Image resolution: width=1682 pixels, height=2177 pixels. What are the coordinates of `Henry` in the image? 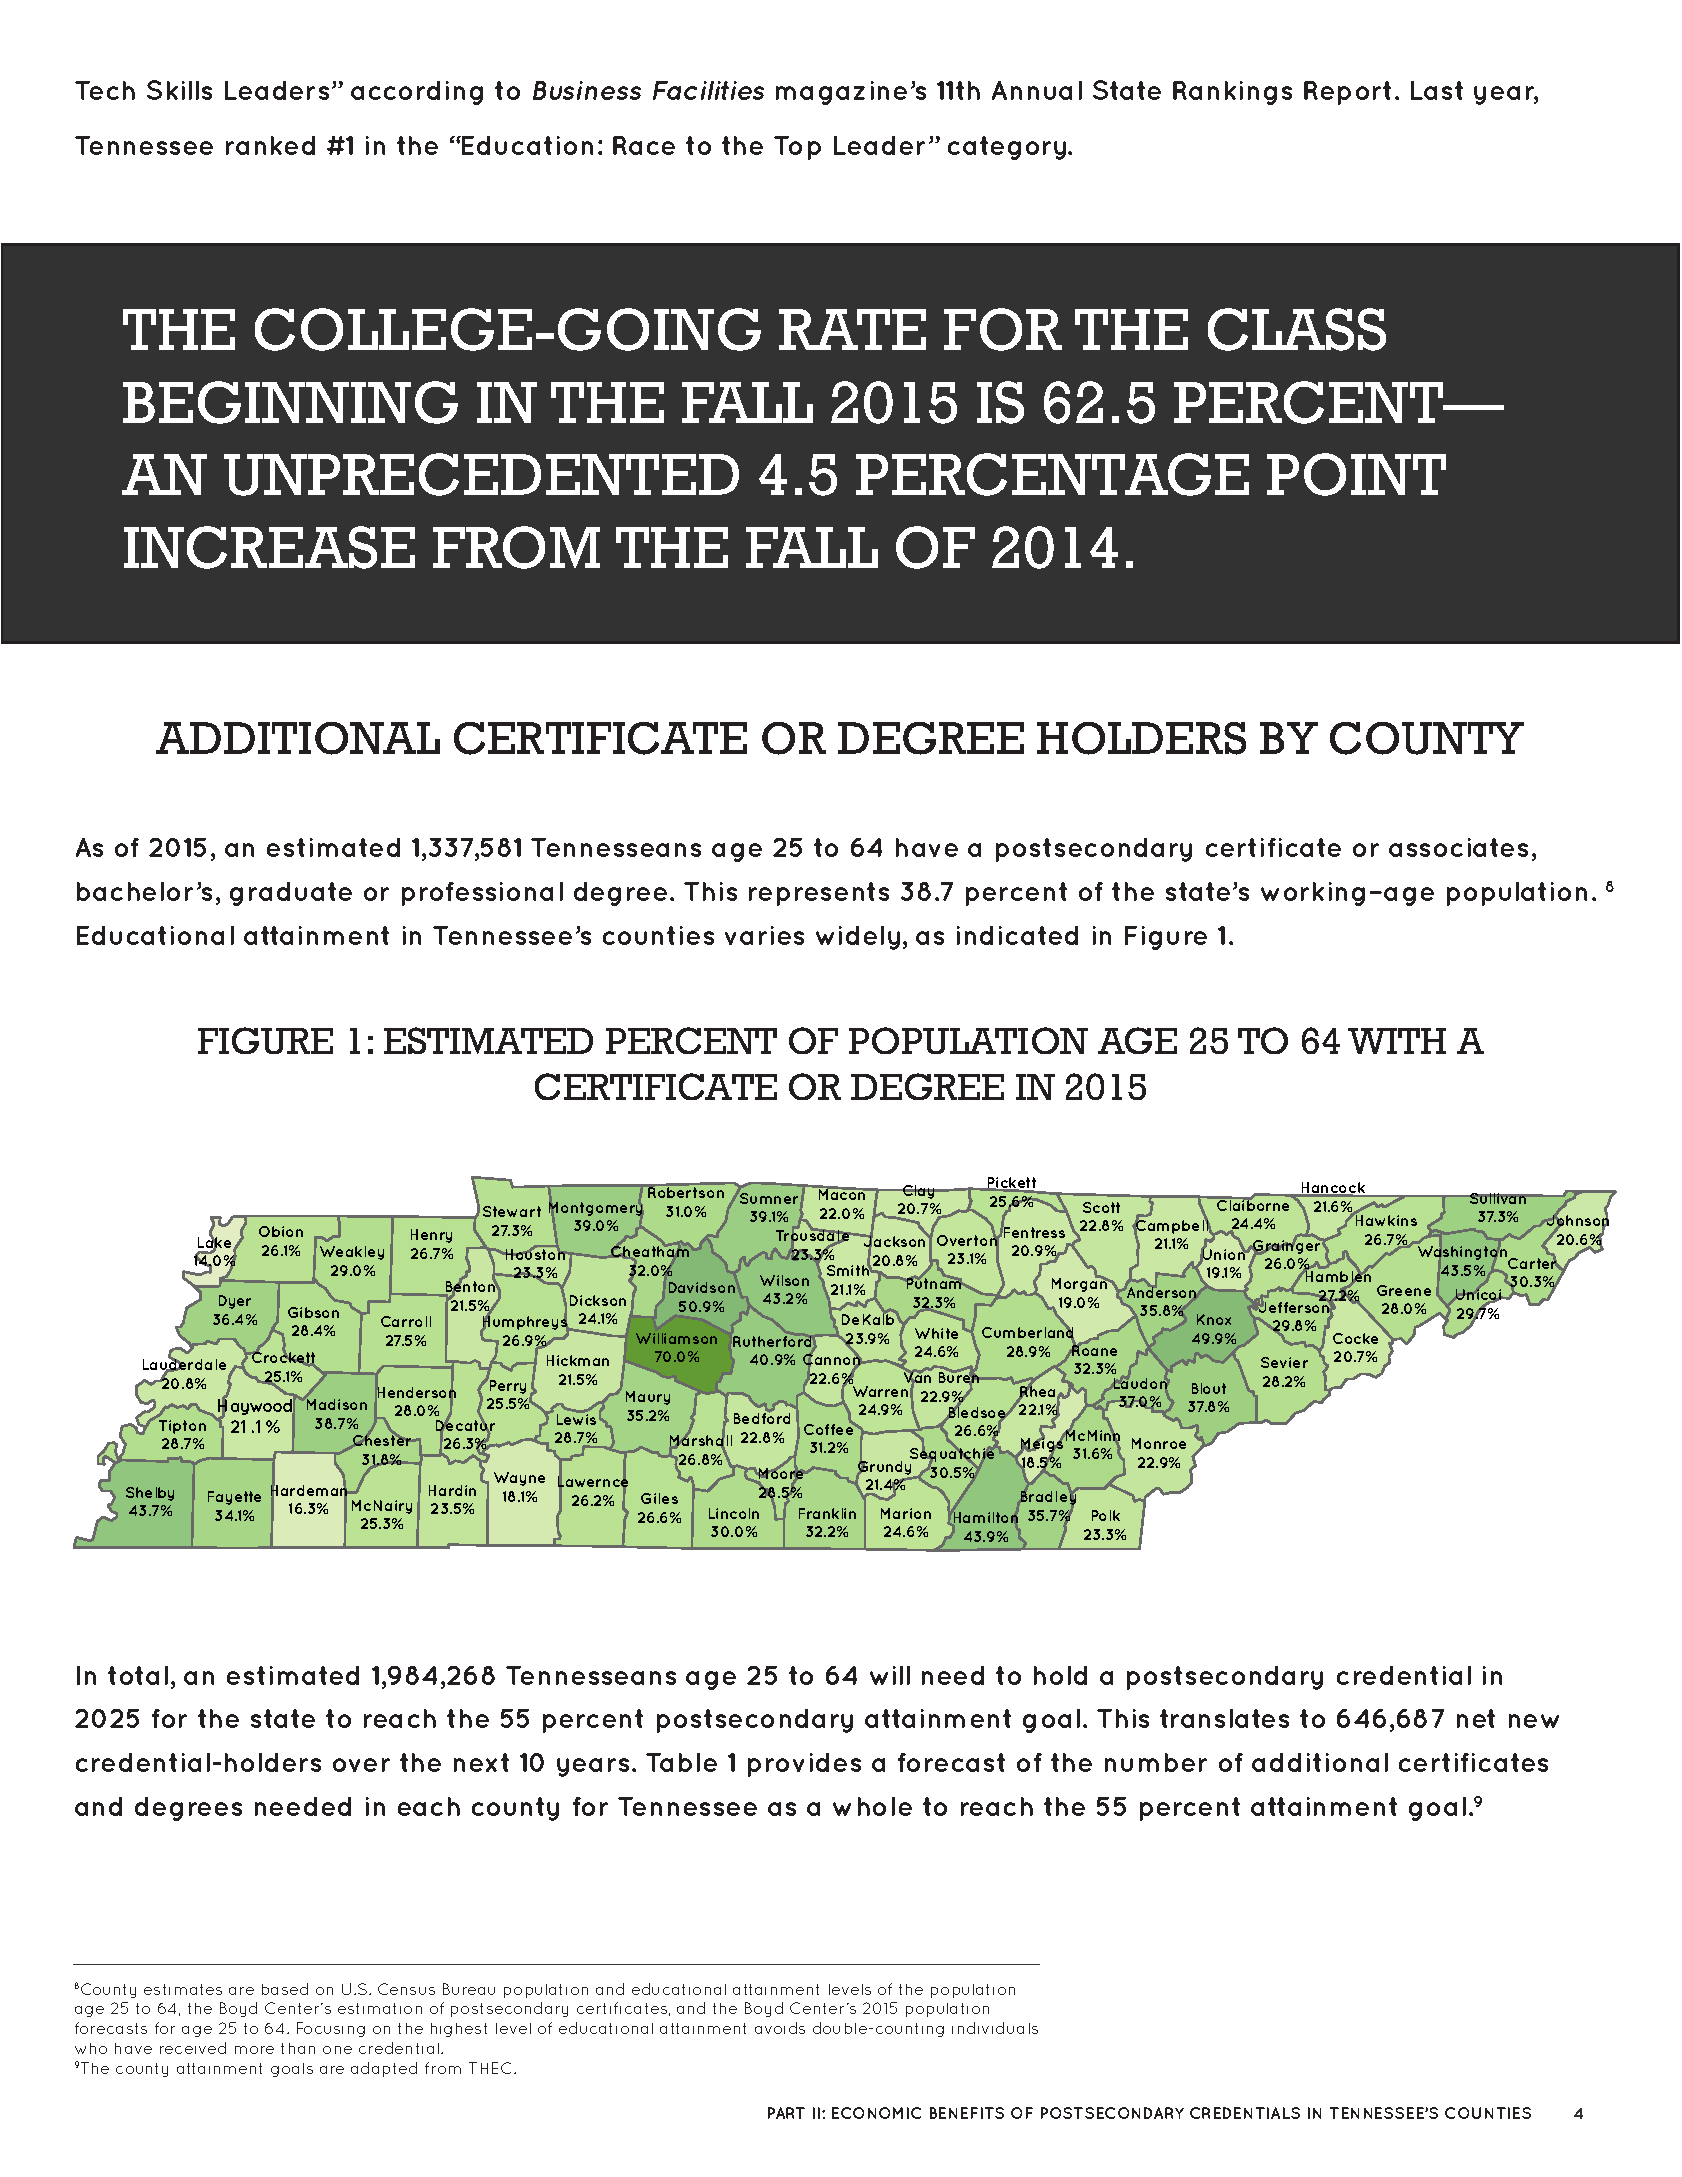 It's located at (431, 1236).
